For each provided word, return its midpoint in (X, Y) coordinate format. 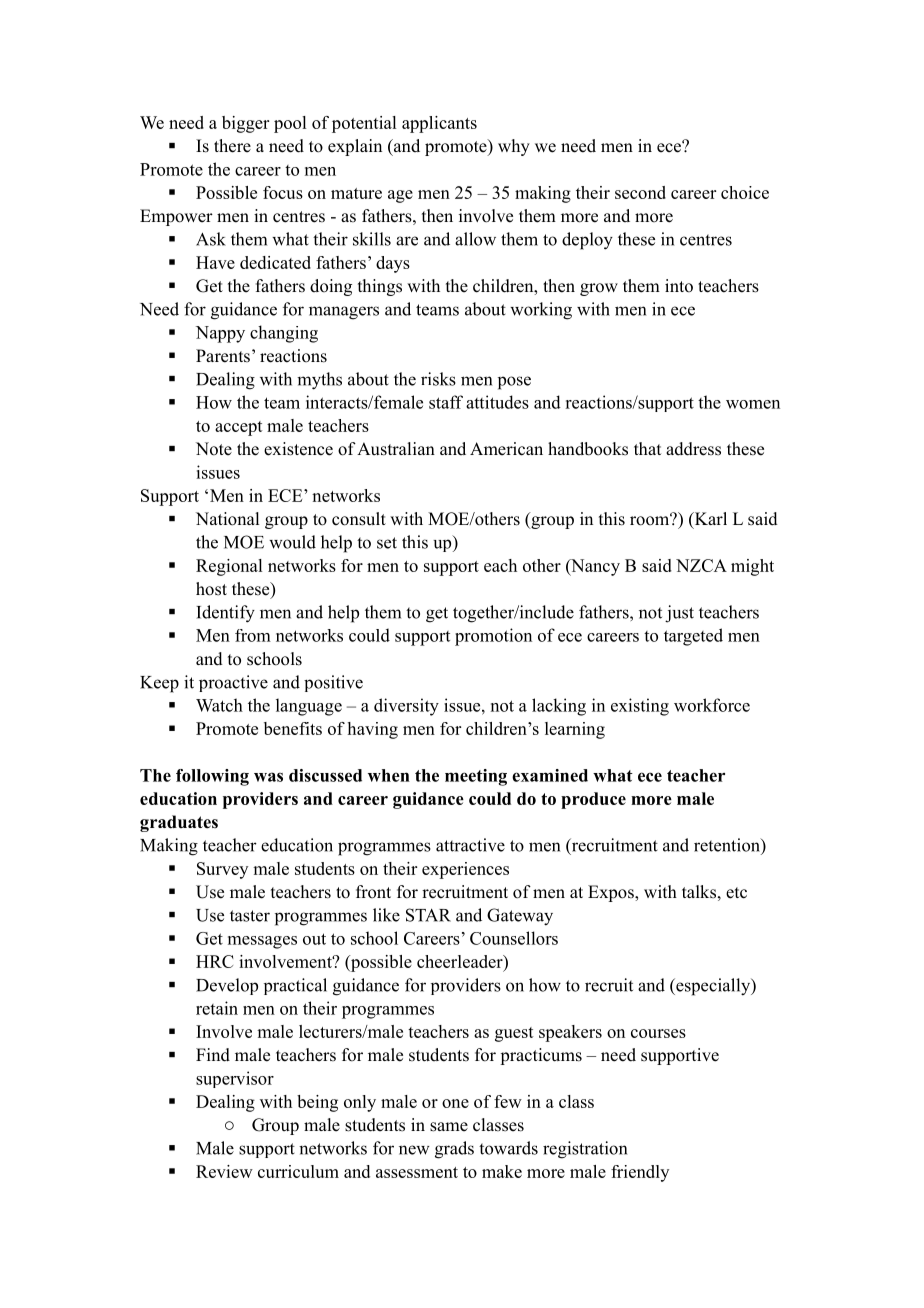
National (227, 519)
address (693, 449)
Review (224, 1171)
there (232, 146)
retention (728, 845)
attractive (470, 845)
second (640, 192)
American (506, 449)
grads (454, 1150)
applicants (439, 124)
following (212, 777)
